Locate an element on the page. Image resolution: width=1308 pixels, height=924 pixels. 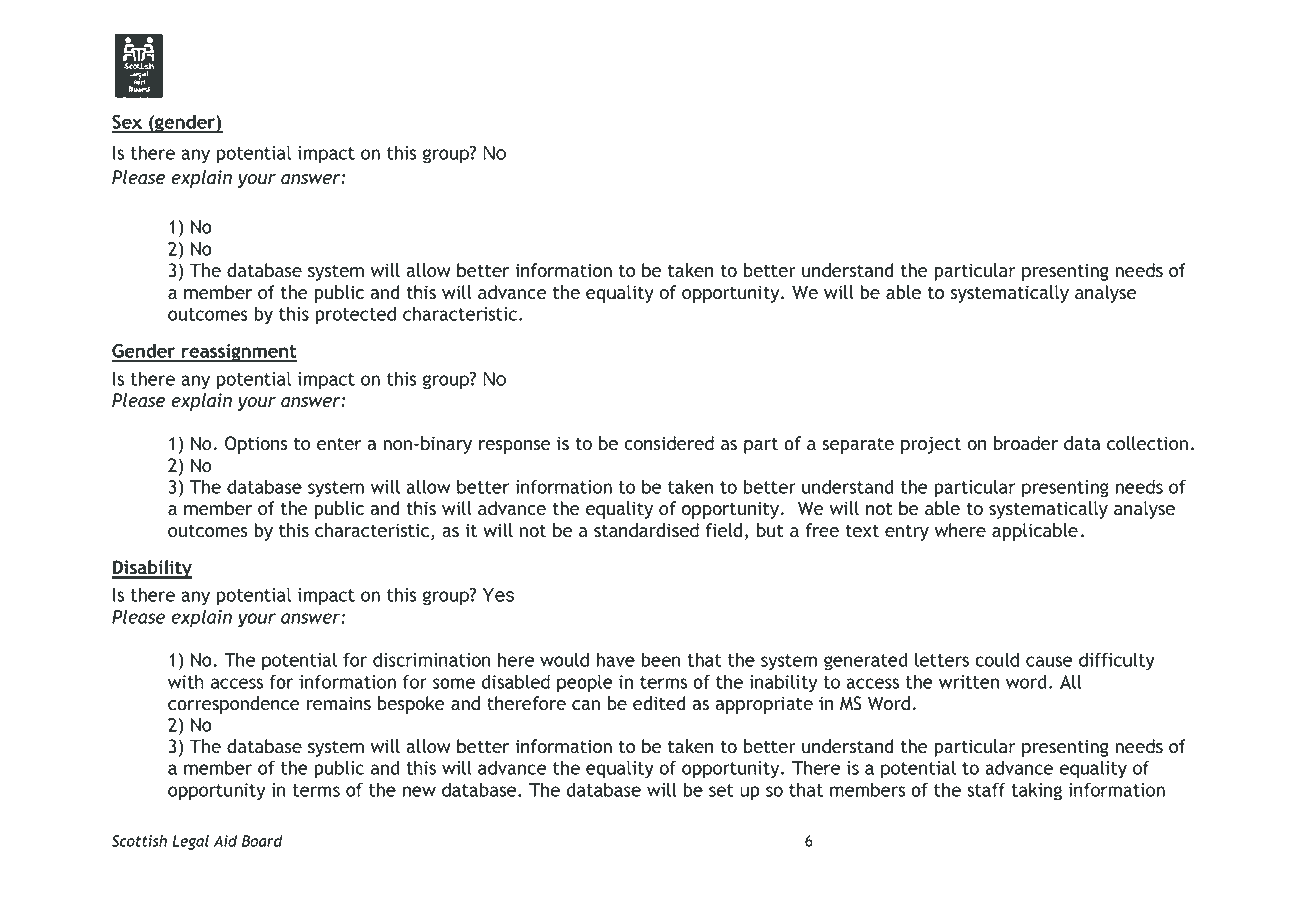
been is located at coordinates (661, 659).
